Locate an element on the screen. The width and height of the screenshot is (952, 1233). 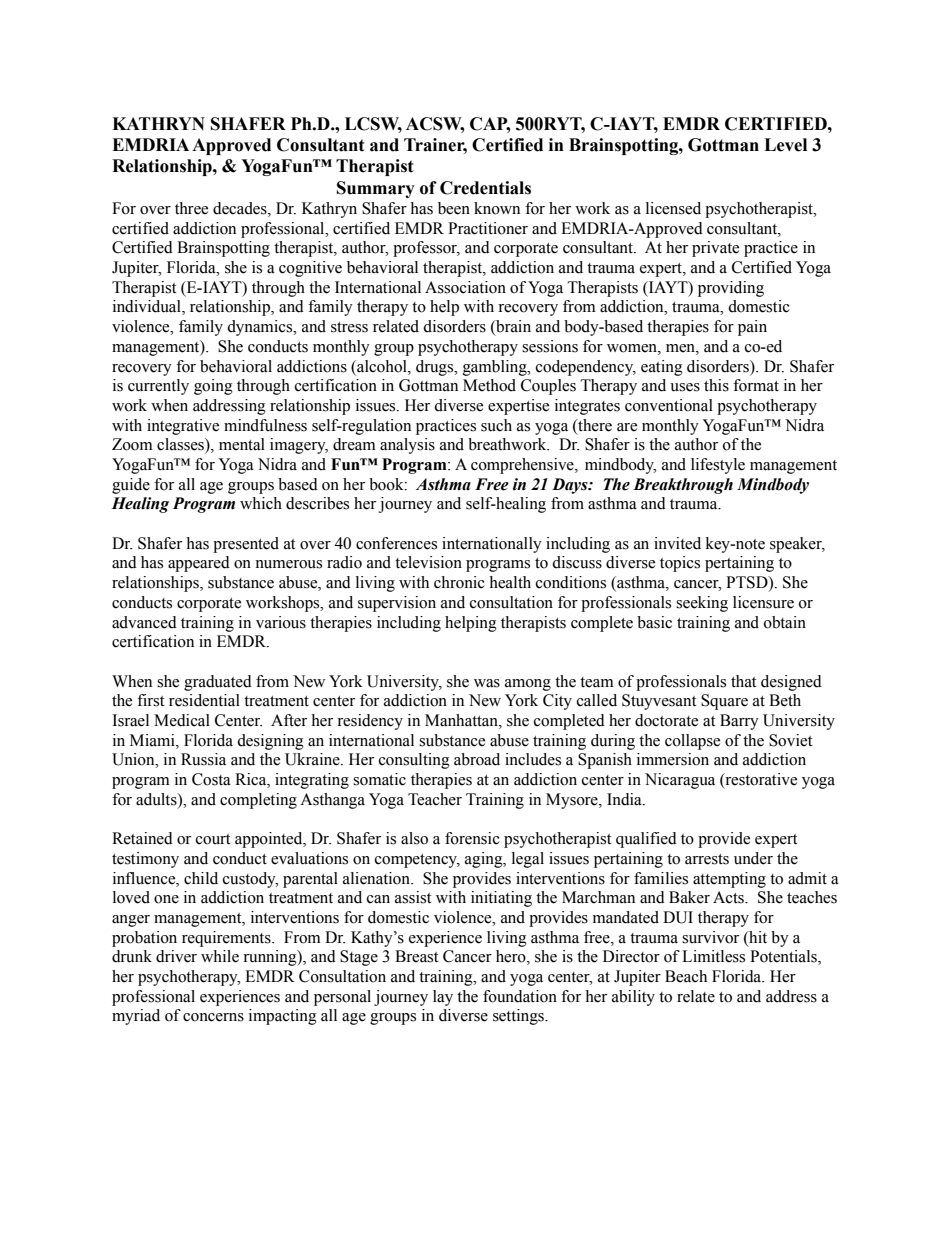
lifestyle is located at coordinates (718, 466).
